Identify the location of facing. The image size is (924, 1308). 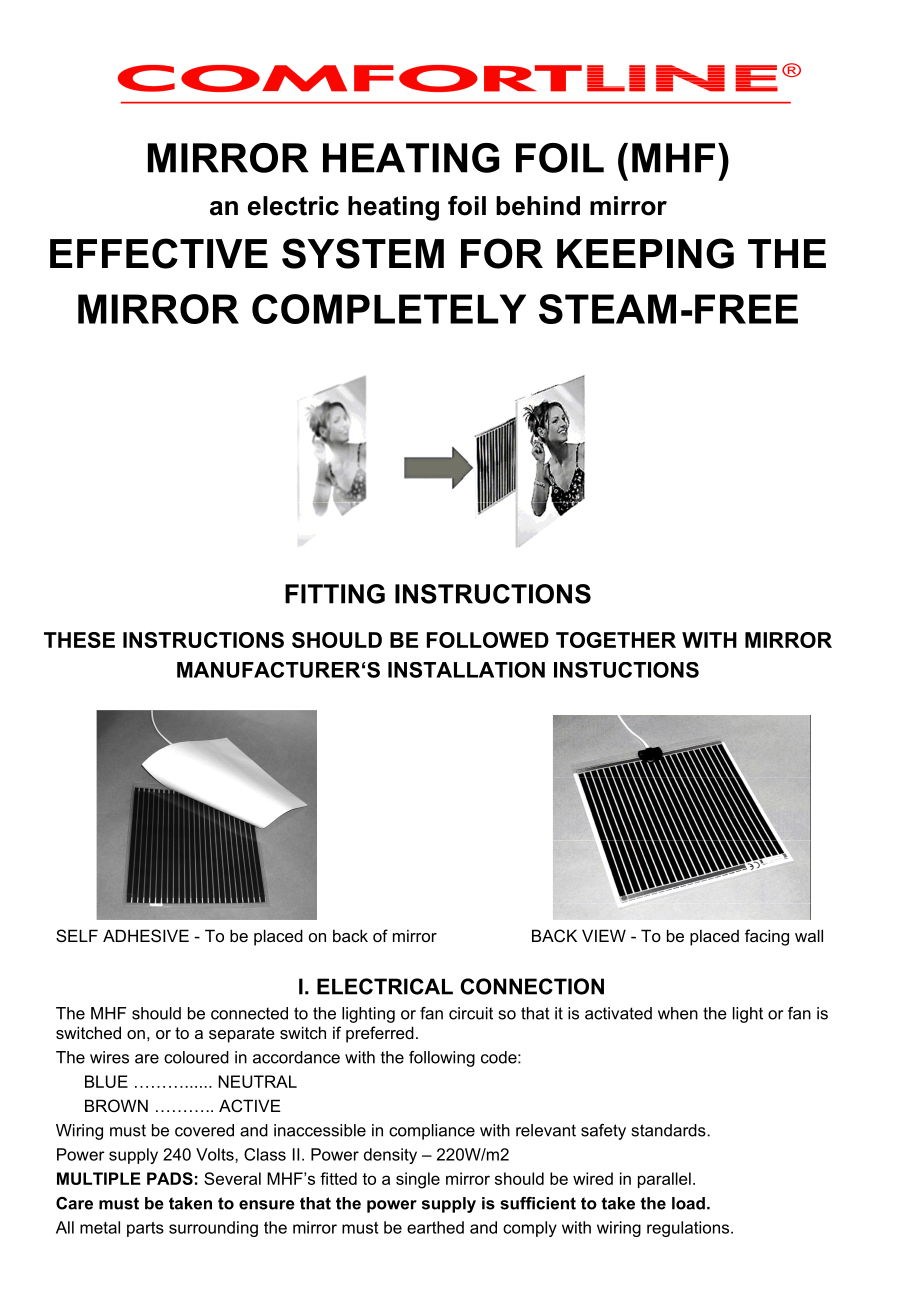
(767, 937).
